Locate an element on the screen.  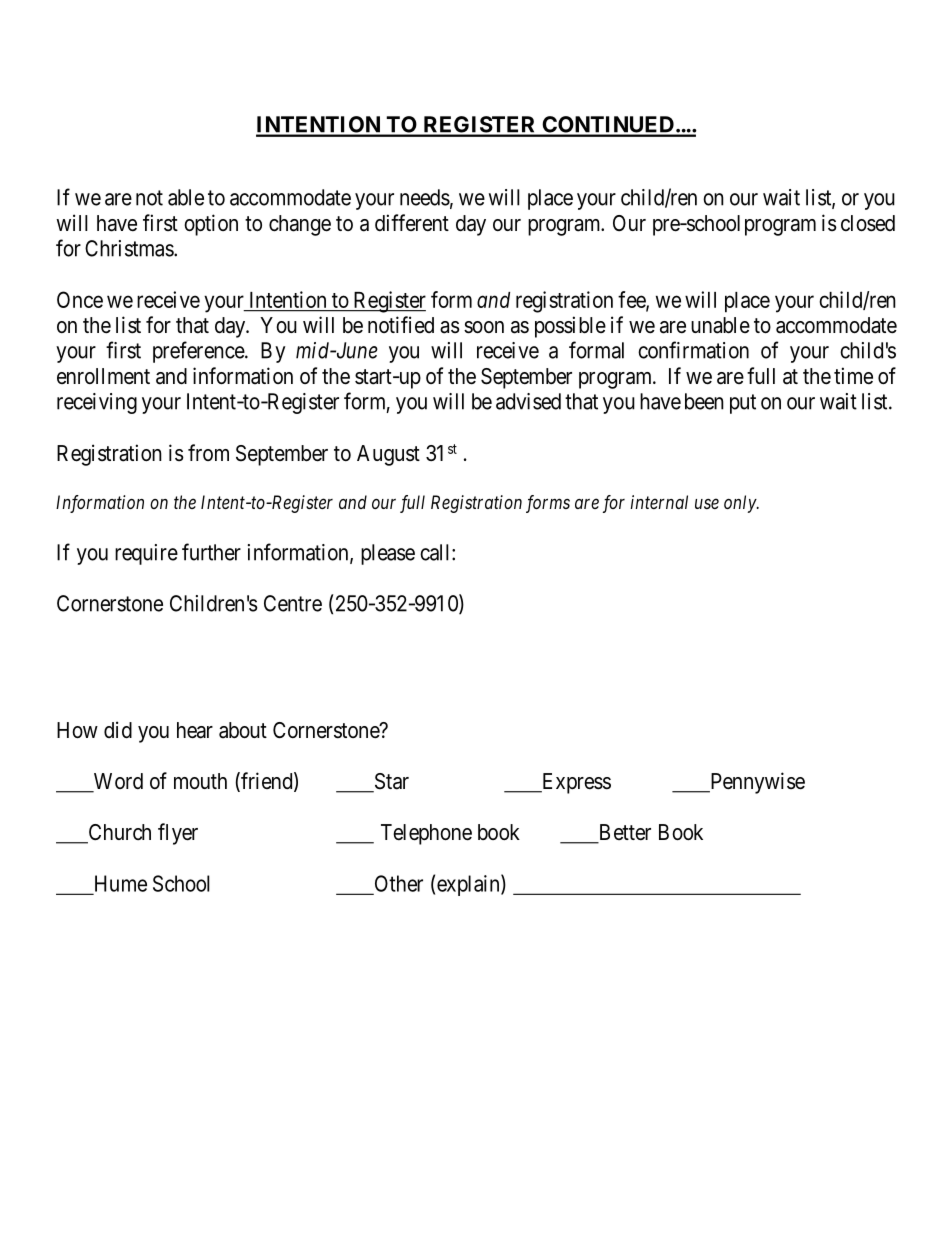
Pennywise is located at coordinates (756, 783).
